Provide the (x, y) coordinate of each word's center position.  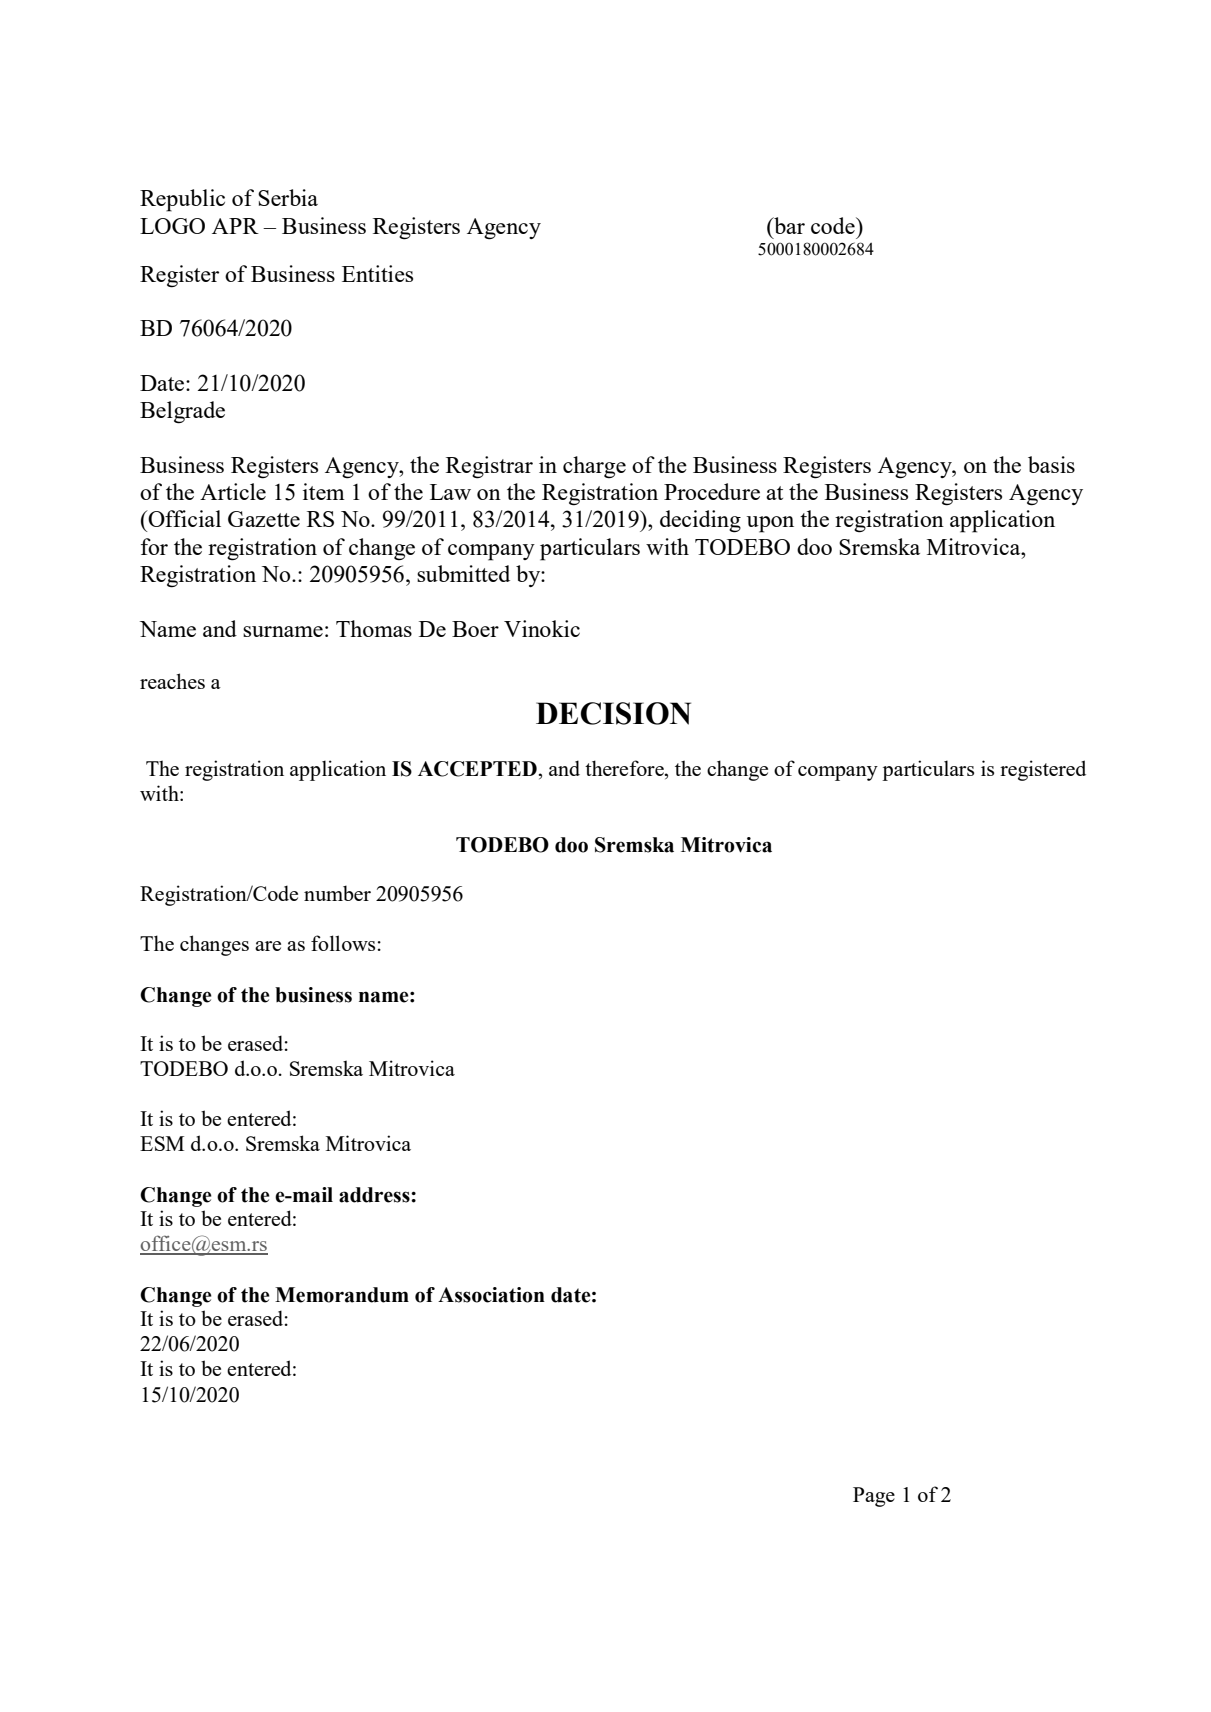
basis (1051, 464)
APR (235, 226)
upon (770, 524)
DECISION (613, 713)
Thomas (374, 628)
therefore (625, 768)
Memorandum (342, 1295)
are (268, 946)
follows (343, 943)
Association (491, 1295)
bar (788, 225)
